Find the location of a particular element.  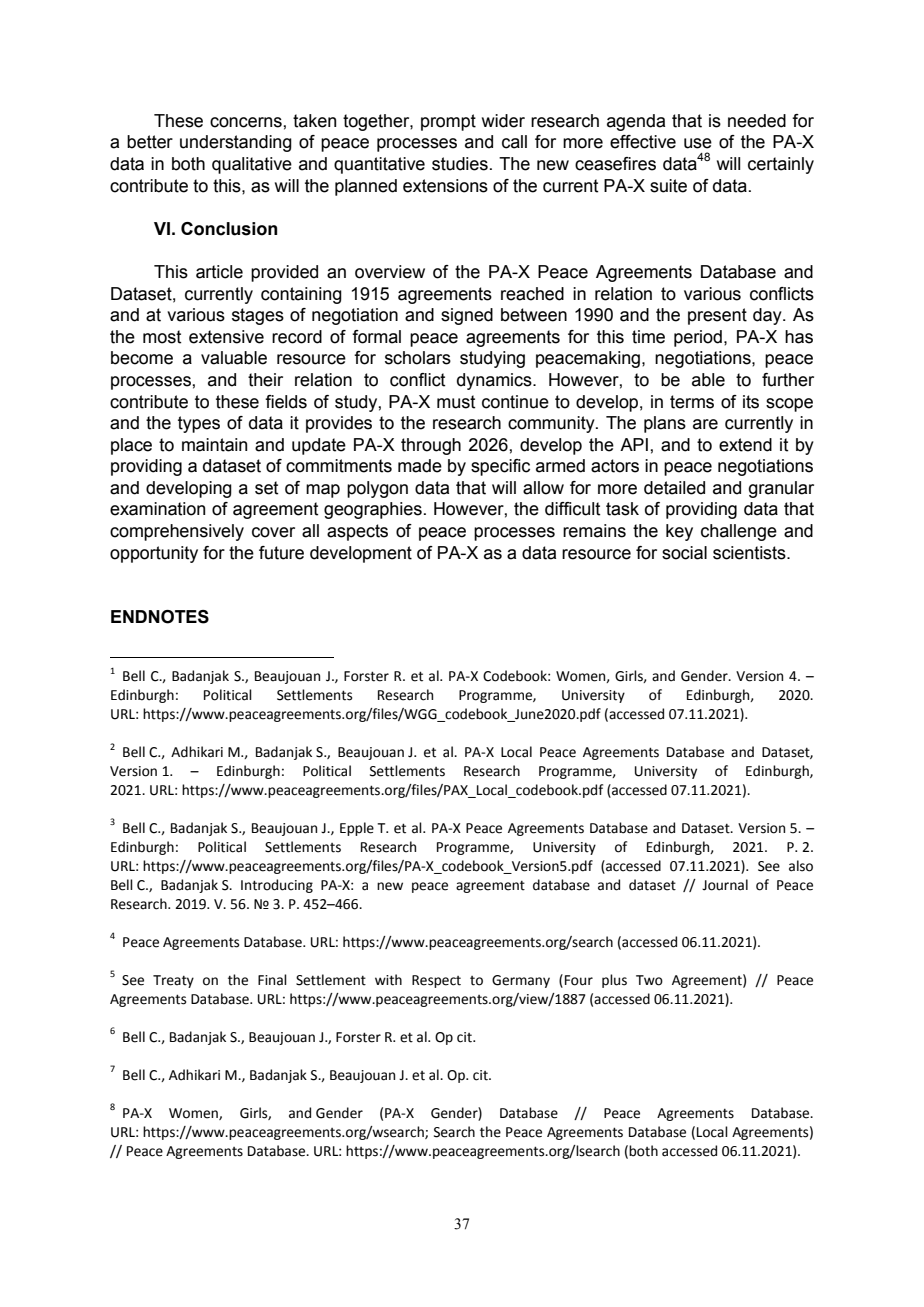

aspects is located at coordinates (357, 532).
